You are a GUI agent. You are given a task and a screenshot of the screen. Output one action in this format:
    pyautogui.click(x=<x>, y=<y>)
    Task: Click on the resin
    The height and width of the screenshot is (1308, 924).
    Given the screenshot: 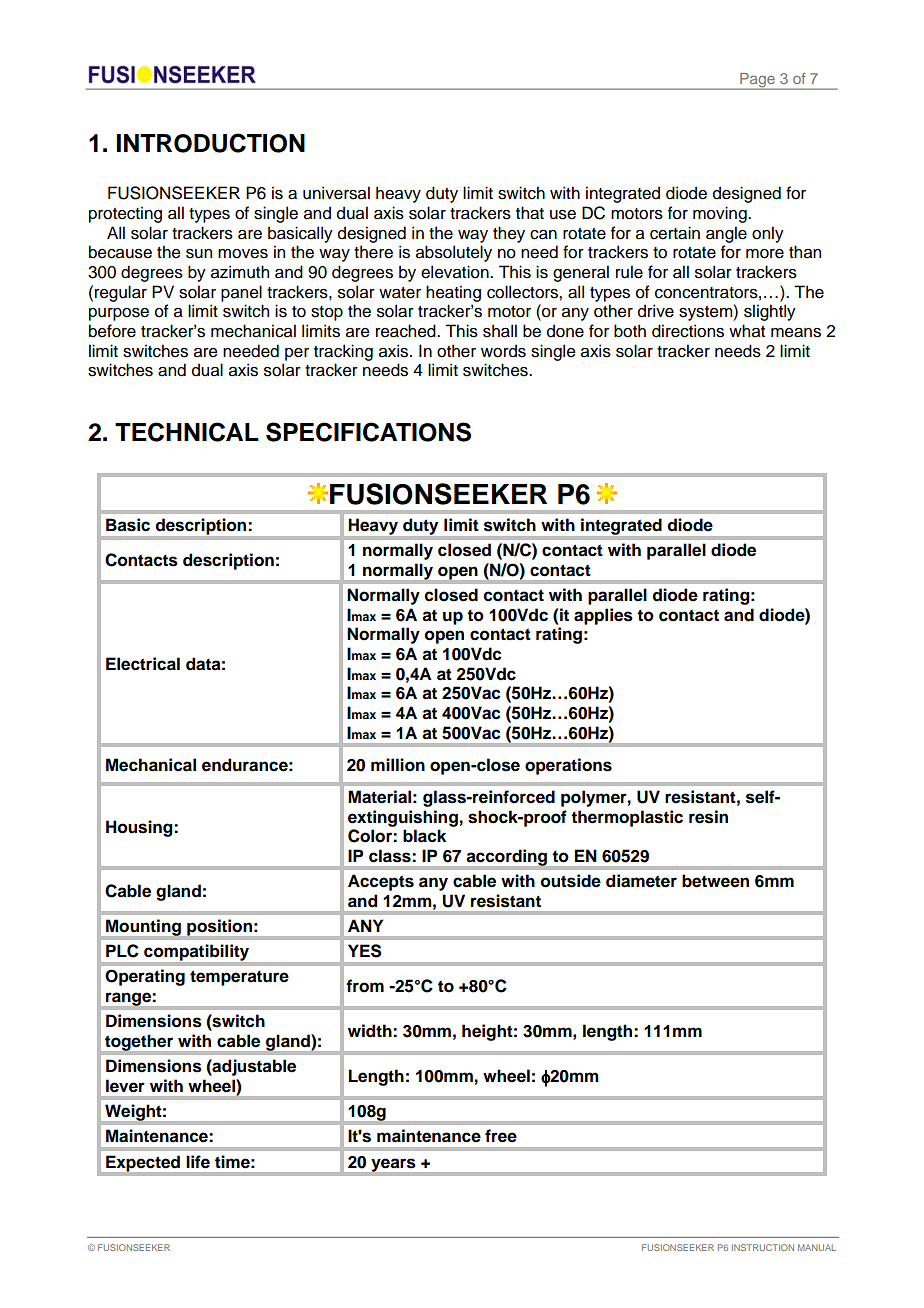 What is the action you would take?
    pyautogui.click(x=708, y=817)
